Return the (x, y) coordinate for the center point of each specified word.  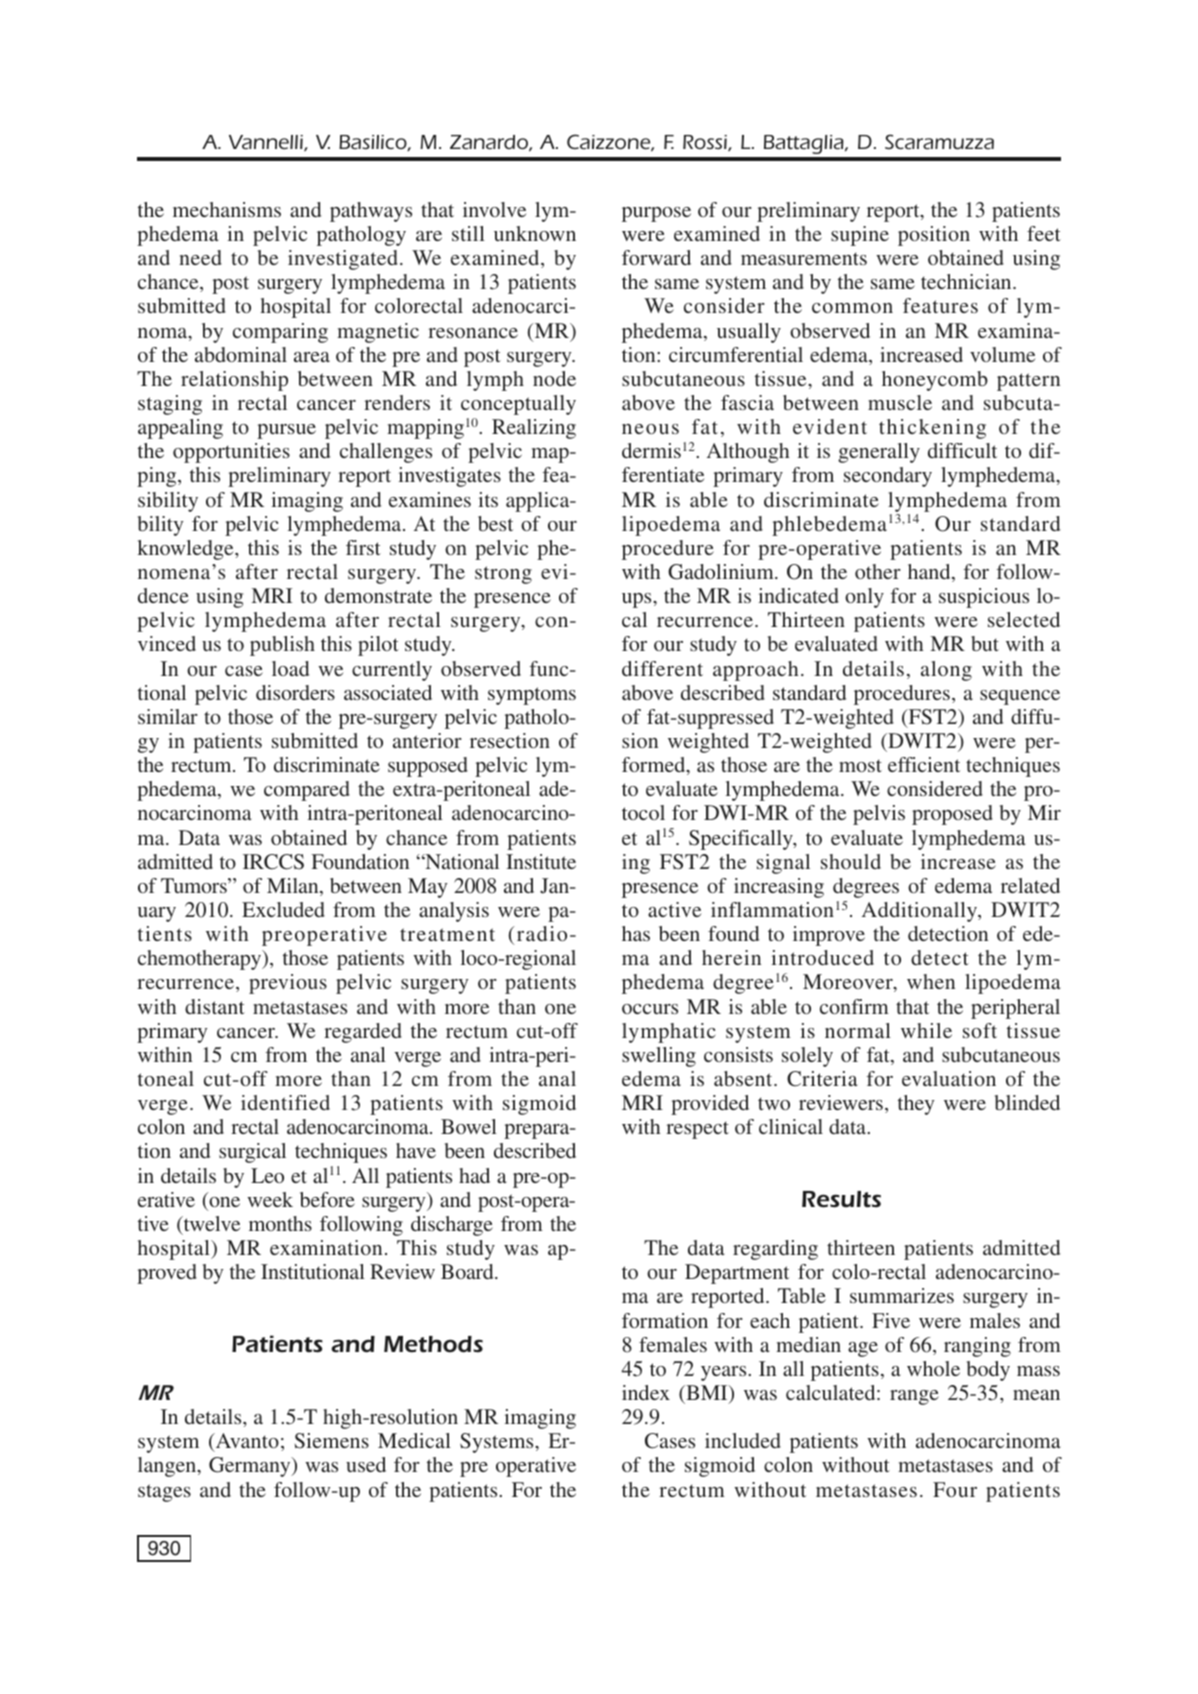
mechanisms (227, 209)
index (646, 1392)
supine (860, 236)
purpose (656, 214)
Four (955, 1489)
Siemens (332, 1441)
